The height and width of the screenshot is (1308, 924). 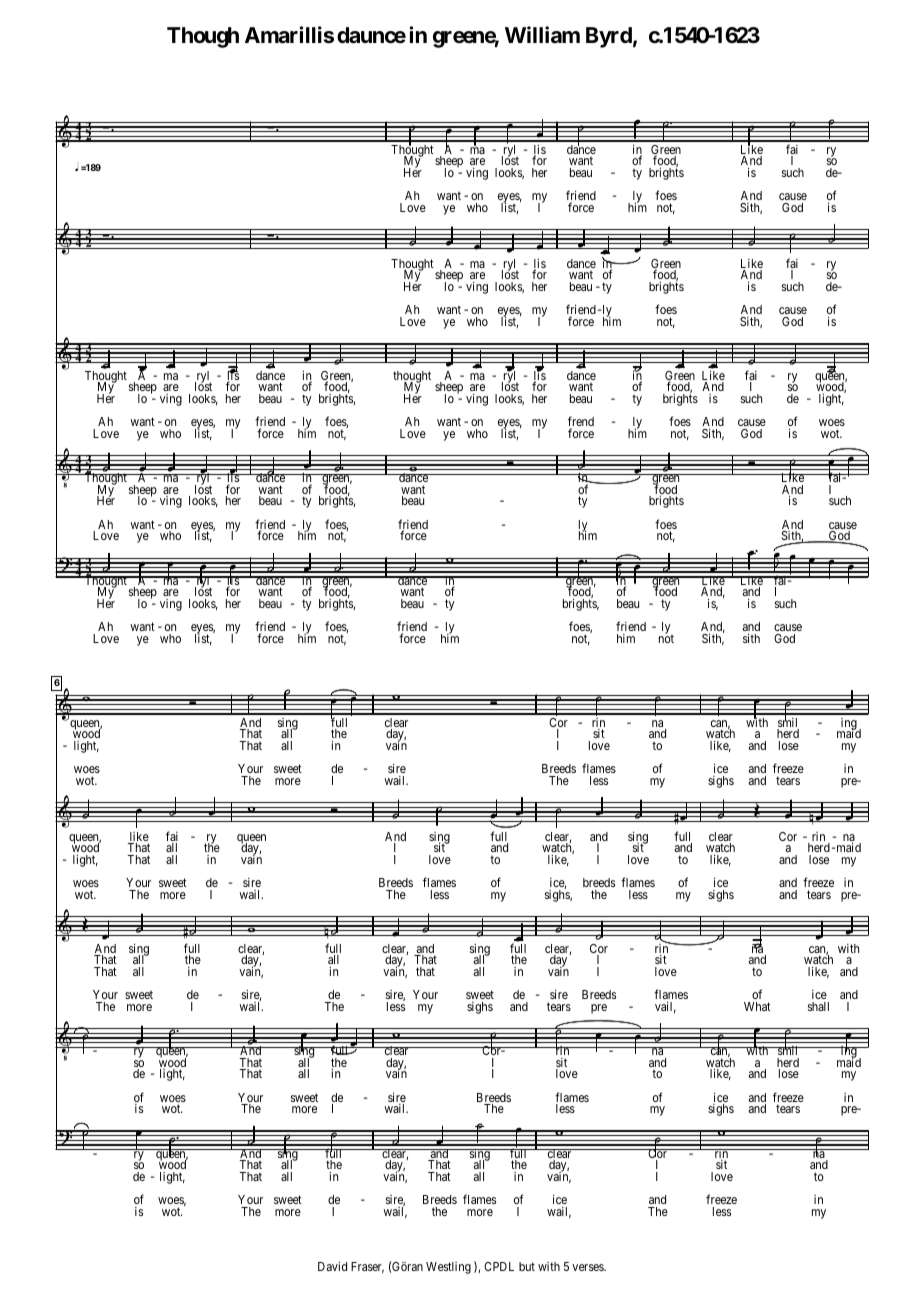 What do you see at coordinates (332, 1266) in the screenshot?
I see `David` at bounding box center [332, 1266].
